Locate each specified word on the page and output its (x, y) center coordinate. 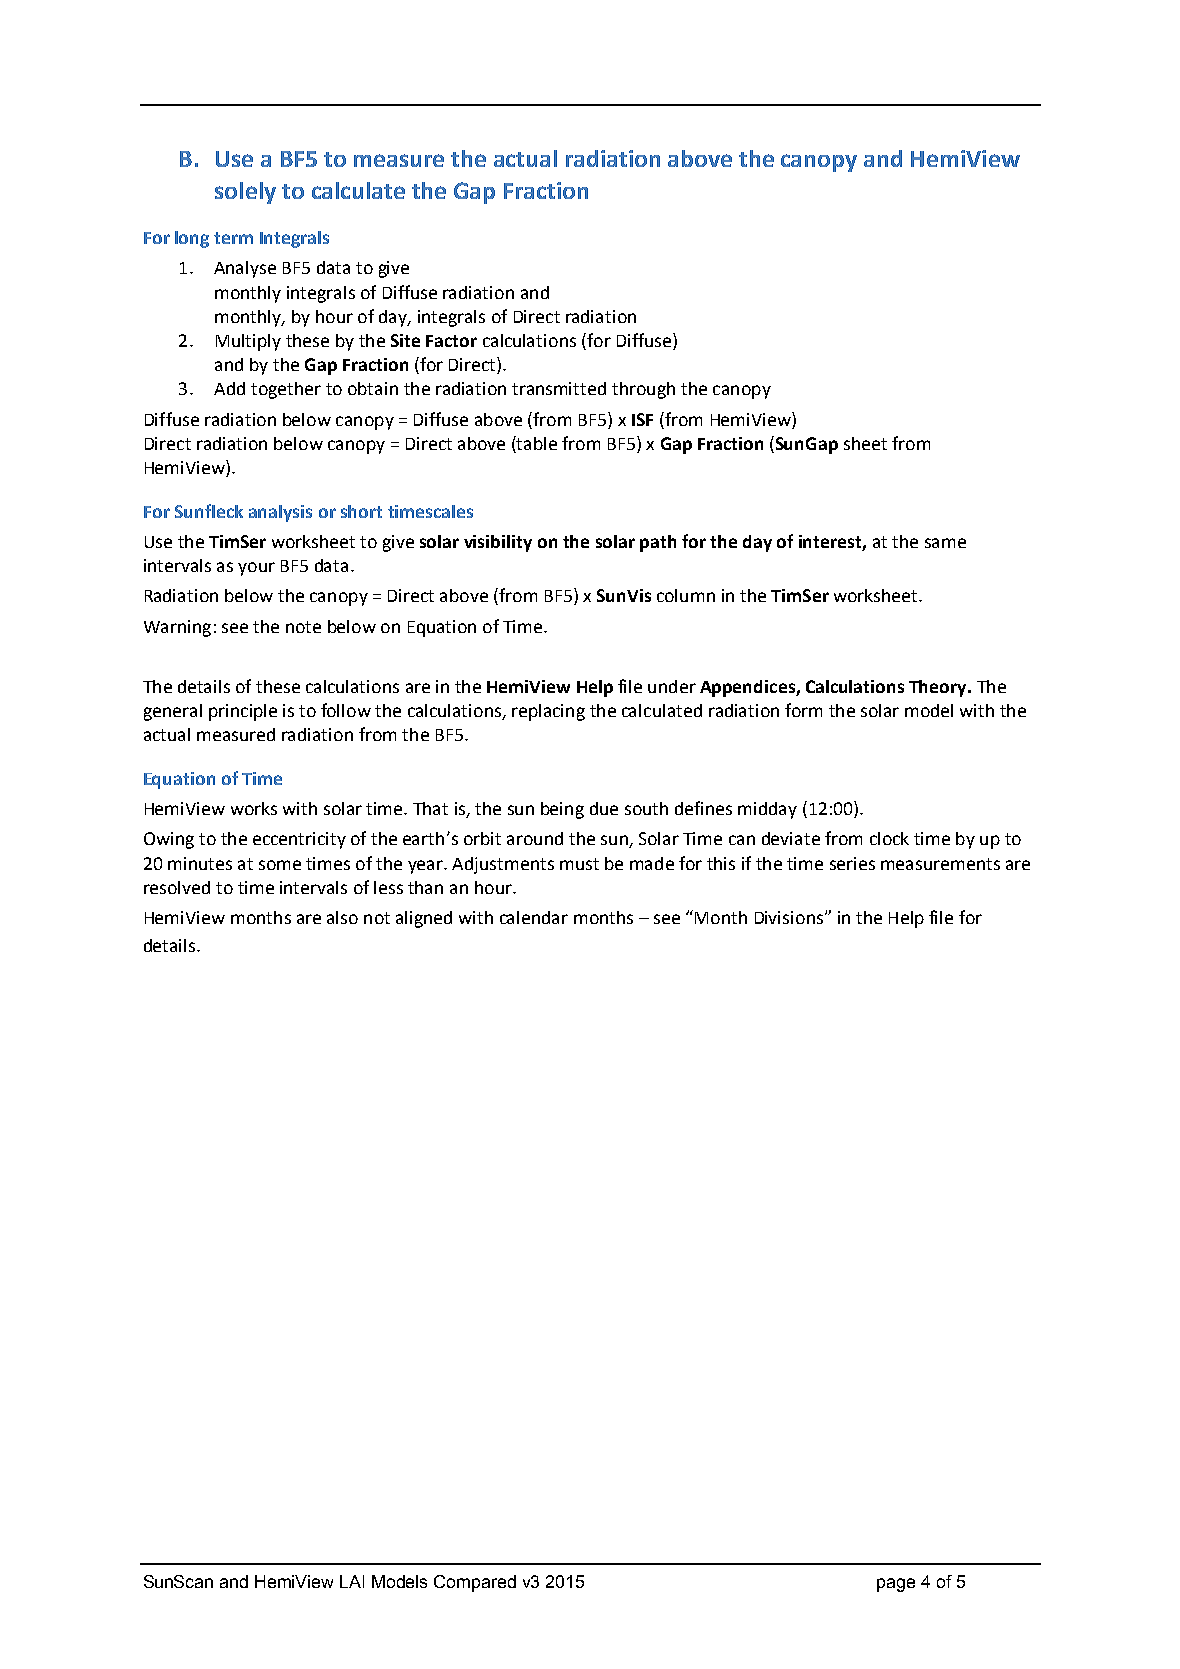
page (896, 1585)
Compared (475, 1583)
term (233, 238)
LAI (352, 1581)
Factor (451, 341)
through (643, 390)
